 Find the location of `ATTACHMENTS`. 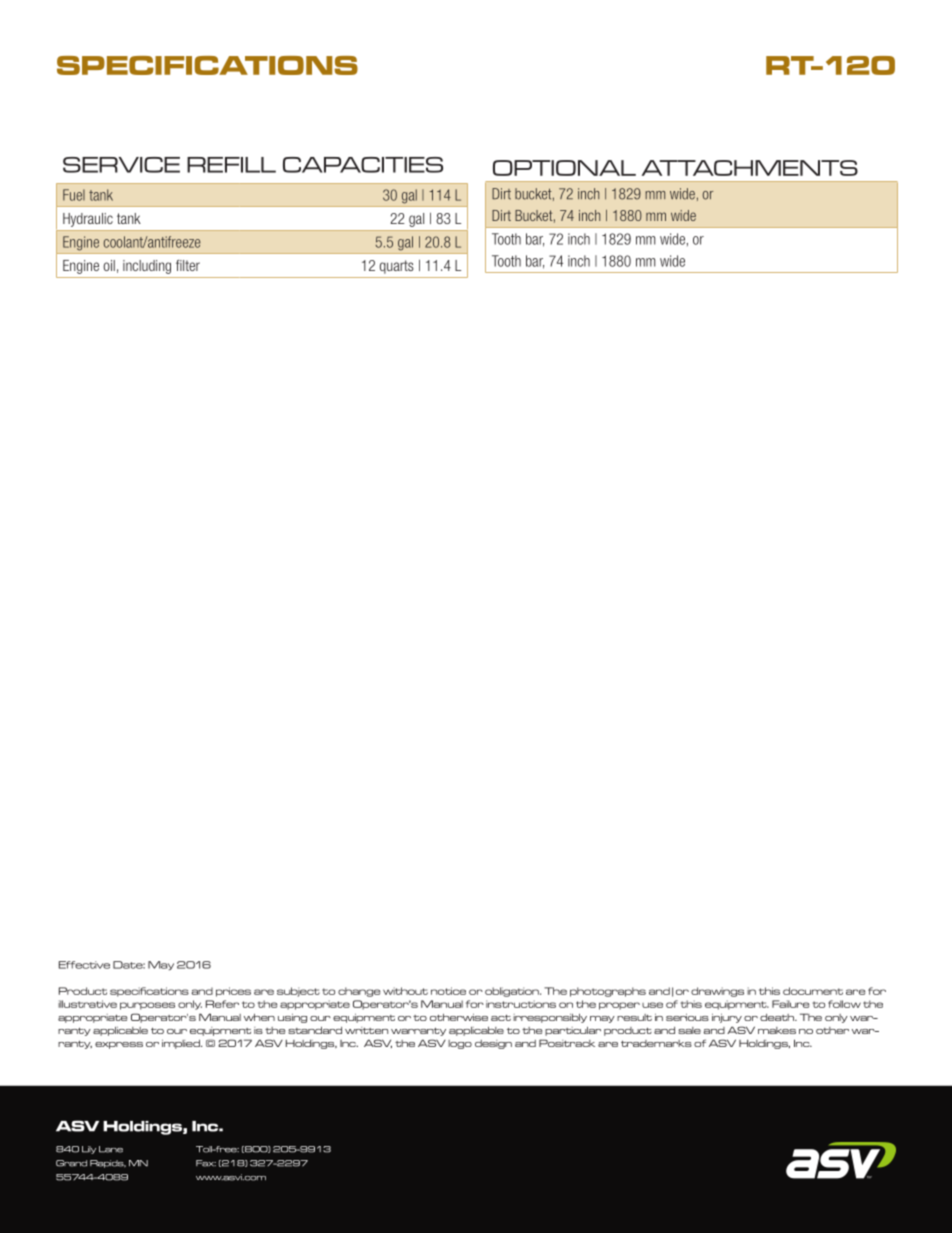

ATTACHMENTS is located at coordinates (750, 168).
